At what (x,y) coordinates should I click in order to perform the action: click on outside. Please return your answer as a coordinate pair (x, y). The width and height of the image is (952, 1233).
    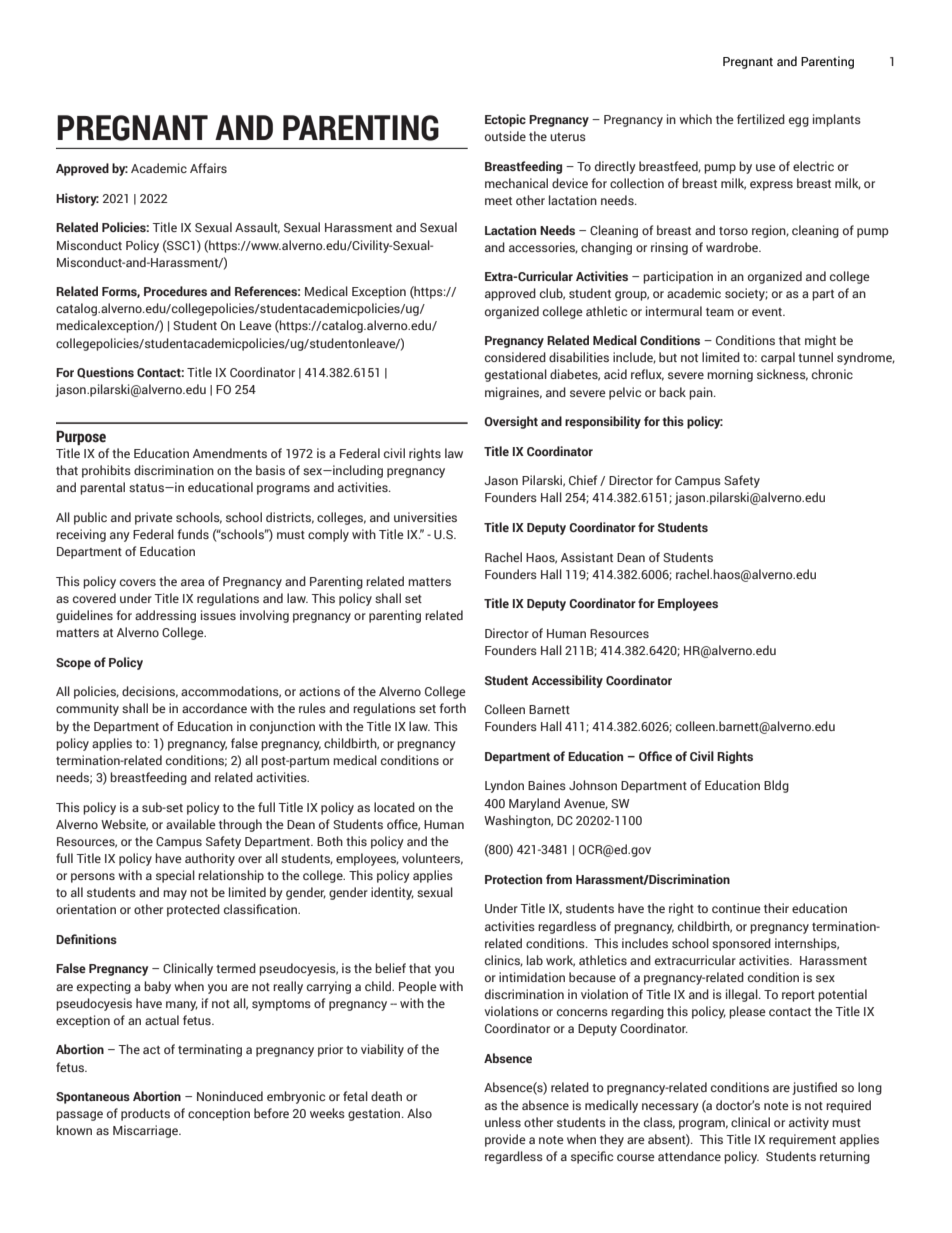
    Looking at the image, I should click on (505, 136).
